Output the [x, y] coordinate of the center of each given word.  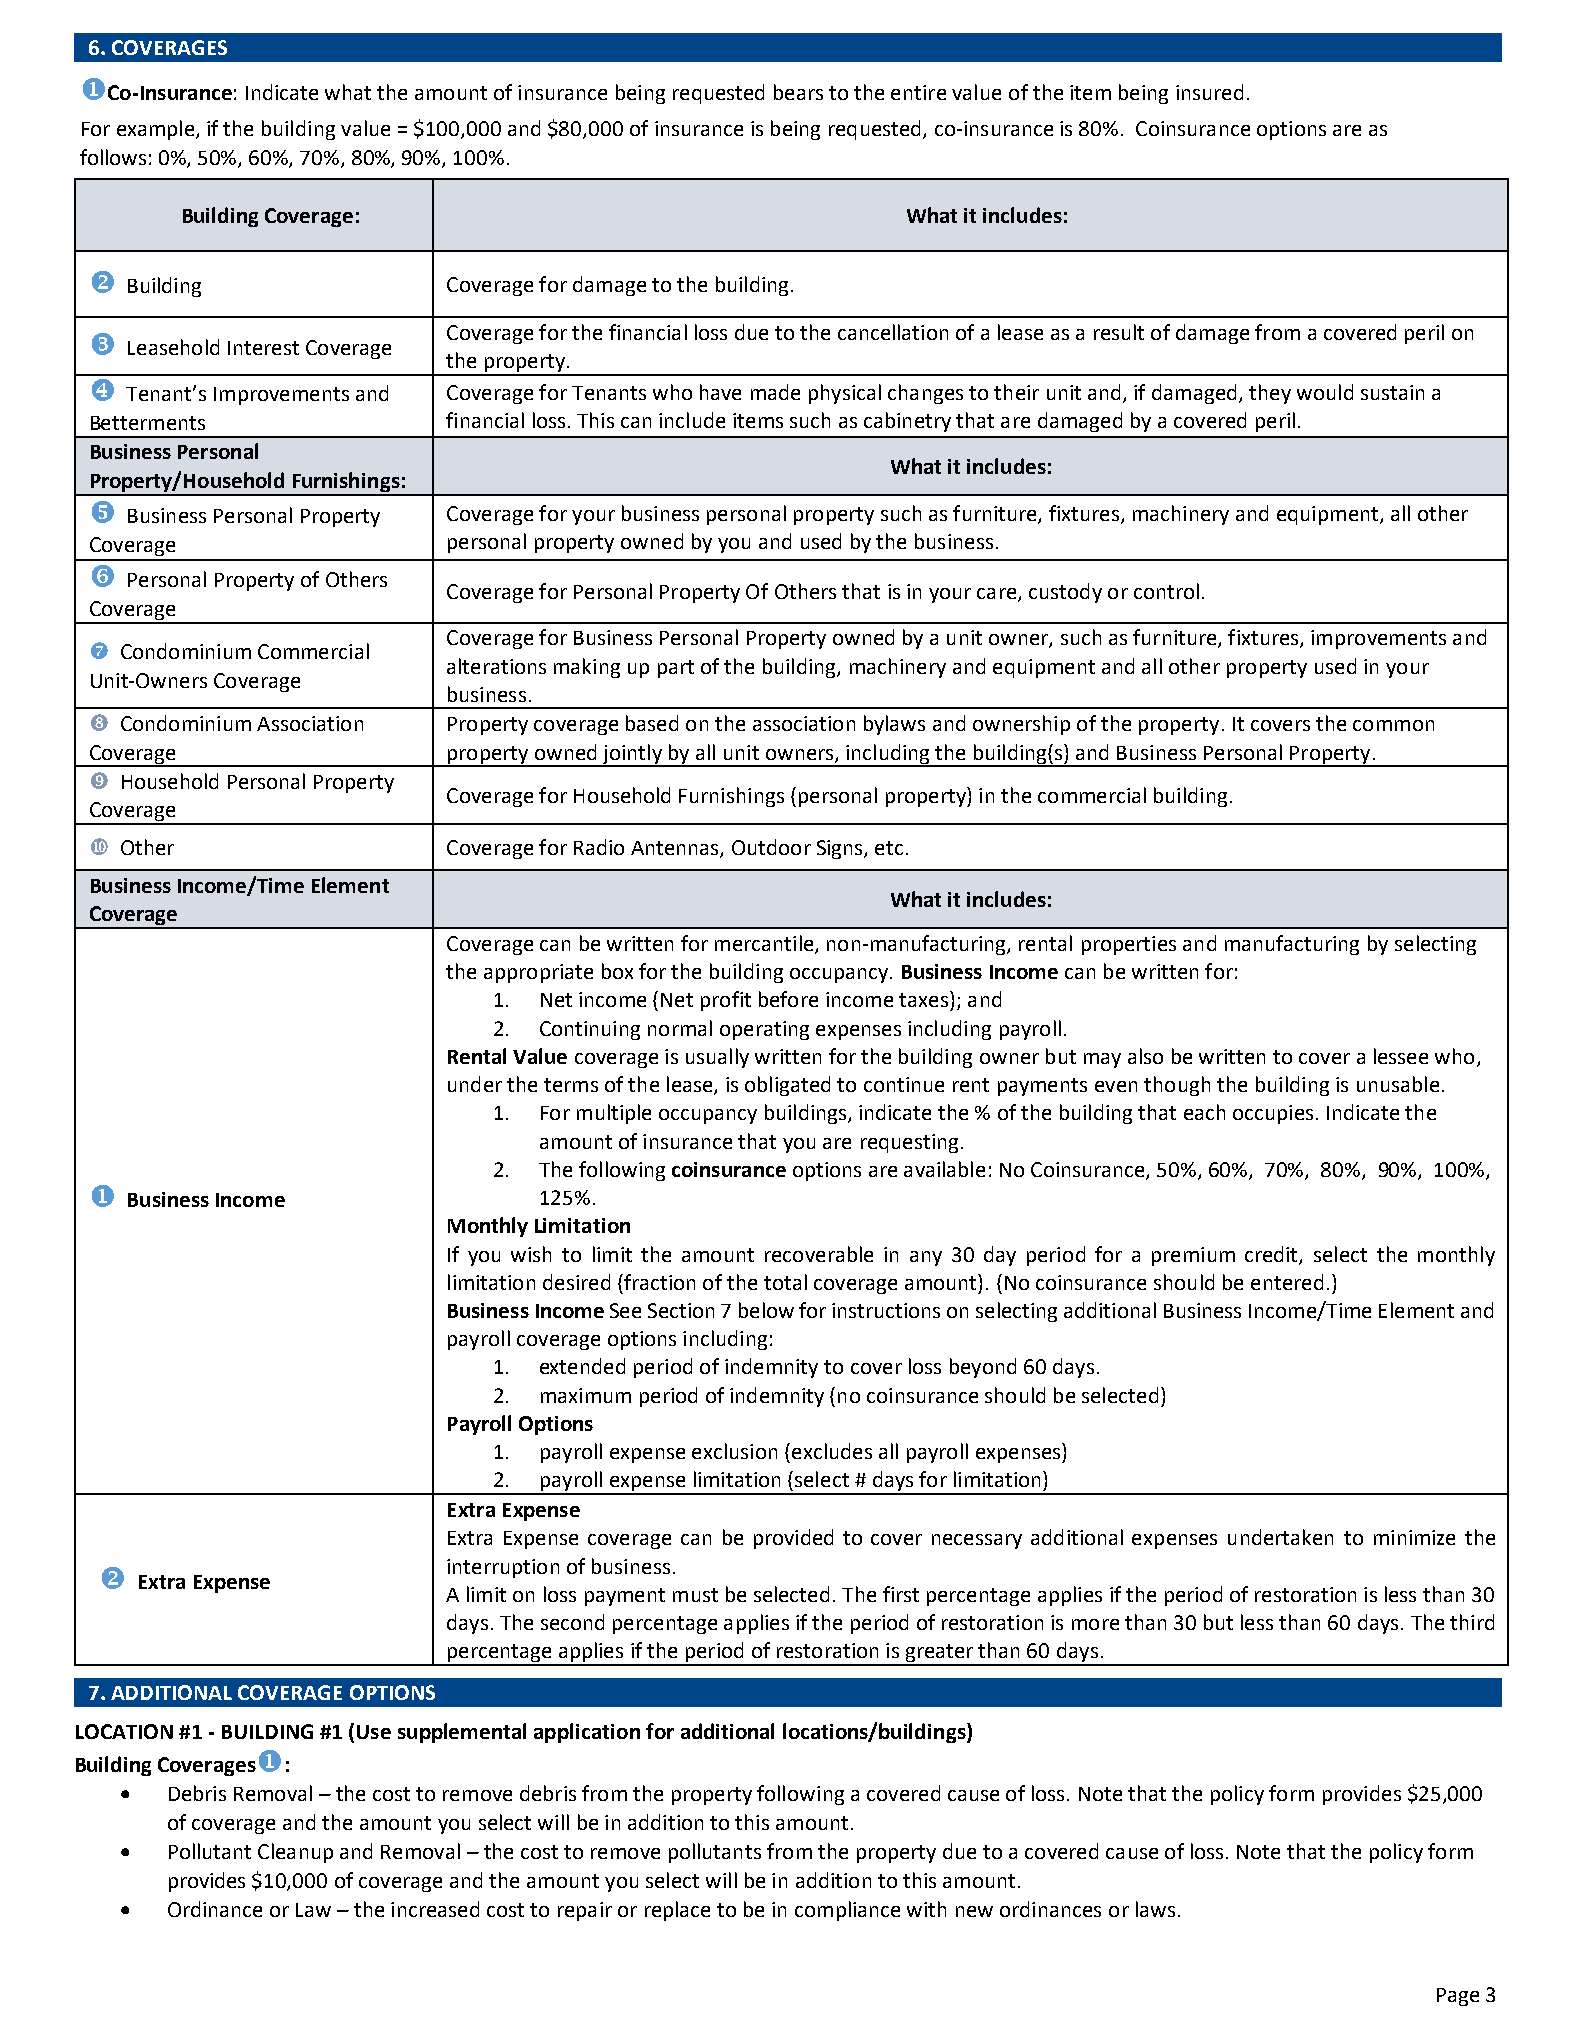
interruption [503, 1568]
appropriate [538, 973]
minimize [1414, 1537]
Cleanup [295, 1853]
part [676, 669]
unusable [1398, 1084]
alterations [496, 666]
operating [764, 1030]
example [157, 130]
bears [798, 92]
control [1166, 591]
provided [793, 1539]
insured [1209, 92]
